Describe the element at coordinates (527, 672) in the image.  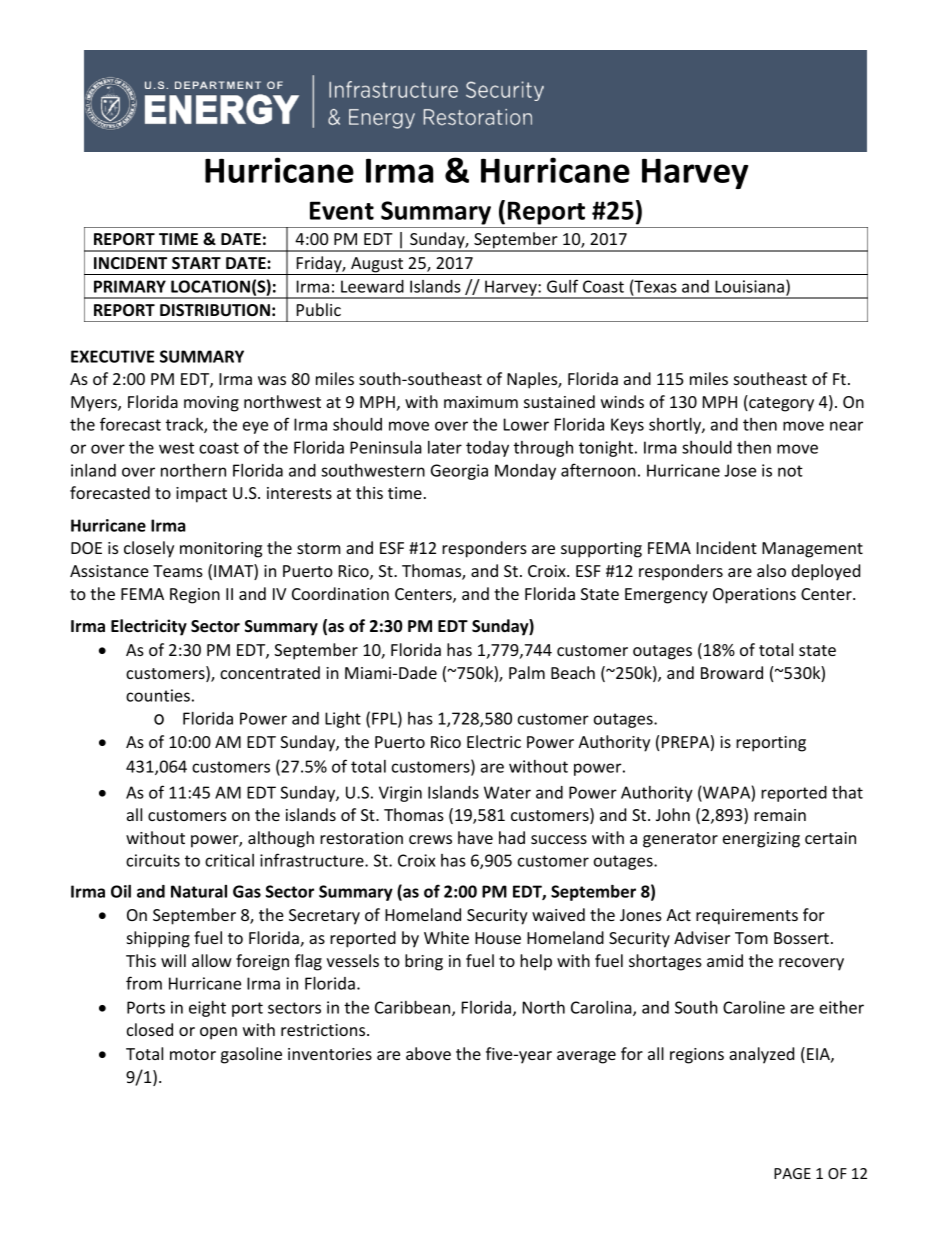
I see `Palm` at that location.
